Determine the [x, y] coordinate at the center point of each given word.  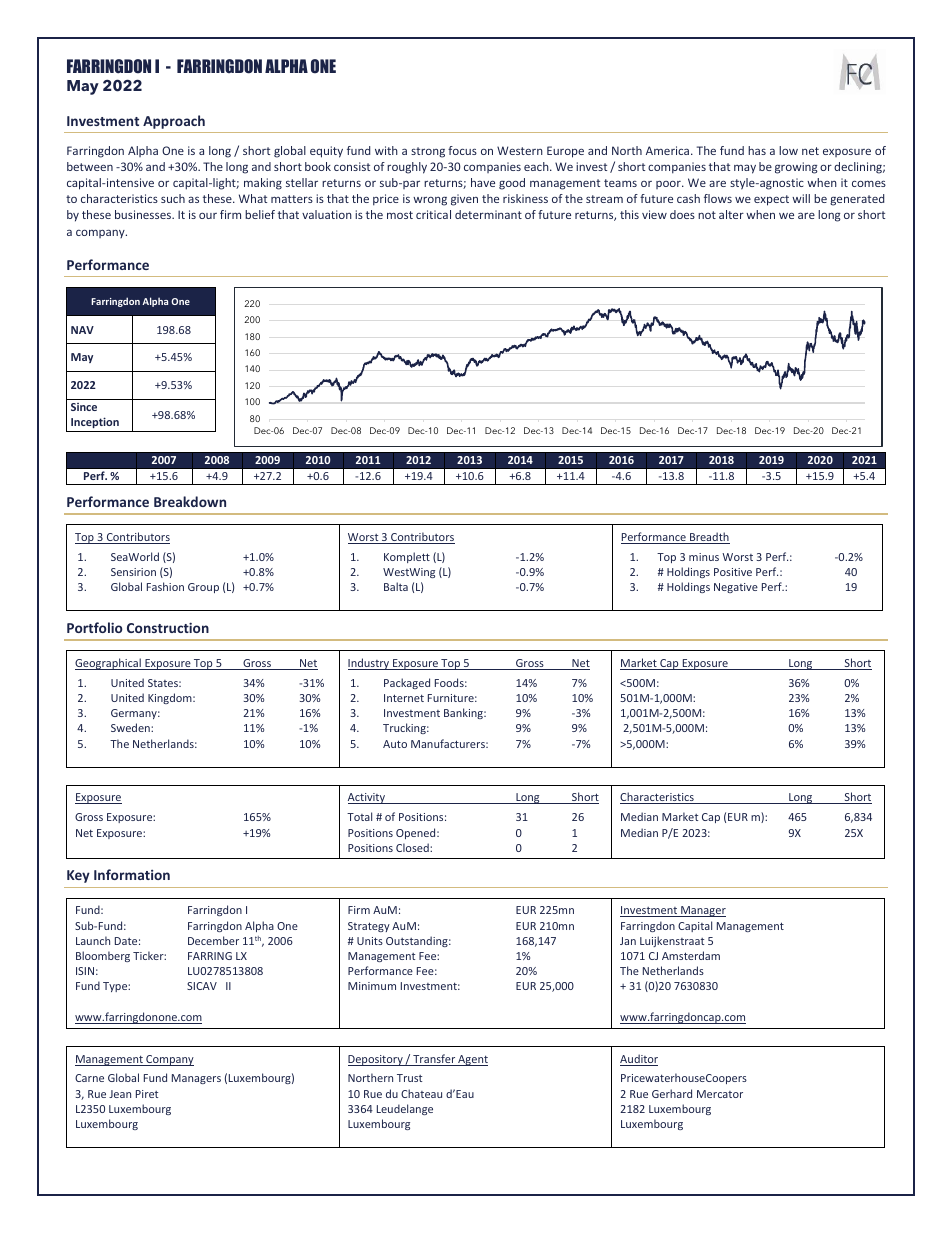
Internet [404, 698]
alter [731, 214]
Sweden [131, 727]
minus [704, 557]
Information [132, 874]
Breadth [709, 538]
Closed [413, 847]
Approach [174, 122]
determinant [488, 214]
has [757, 150]
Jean [120, 1094]
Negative [736, 588]
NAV [82, 330]
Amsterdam [691, 955]
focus [462, 150]
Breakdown [190, 501]
